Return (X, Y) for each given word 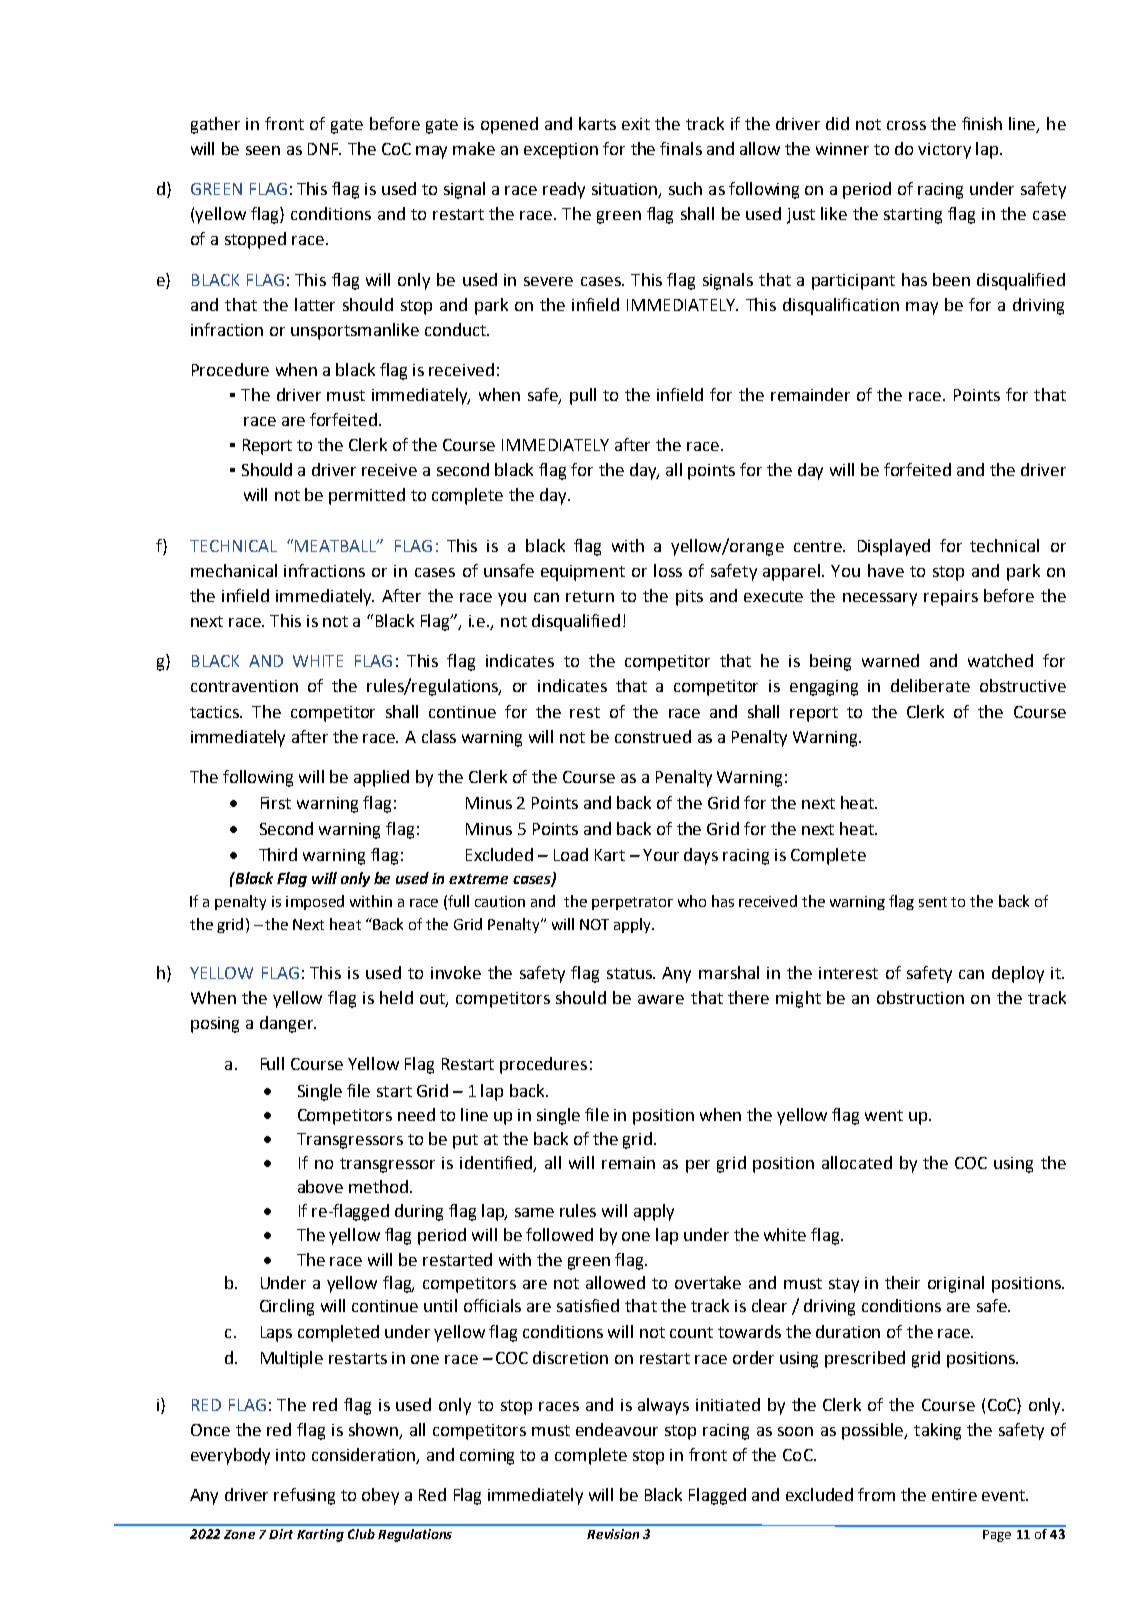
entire (954, 1495)
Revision (613, 1534)
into (290, 1455)
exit (636, 124)
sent (933, 902)
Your (661, 855)
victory (944, 151)
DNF (324, 149)
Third (278, 854)
